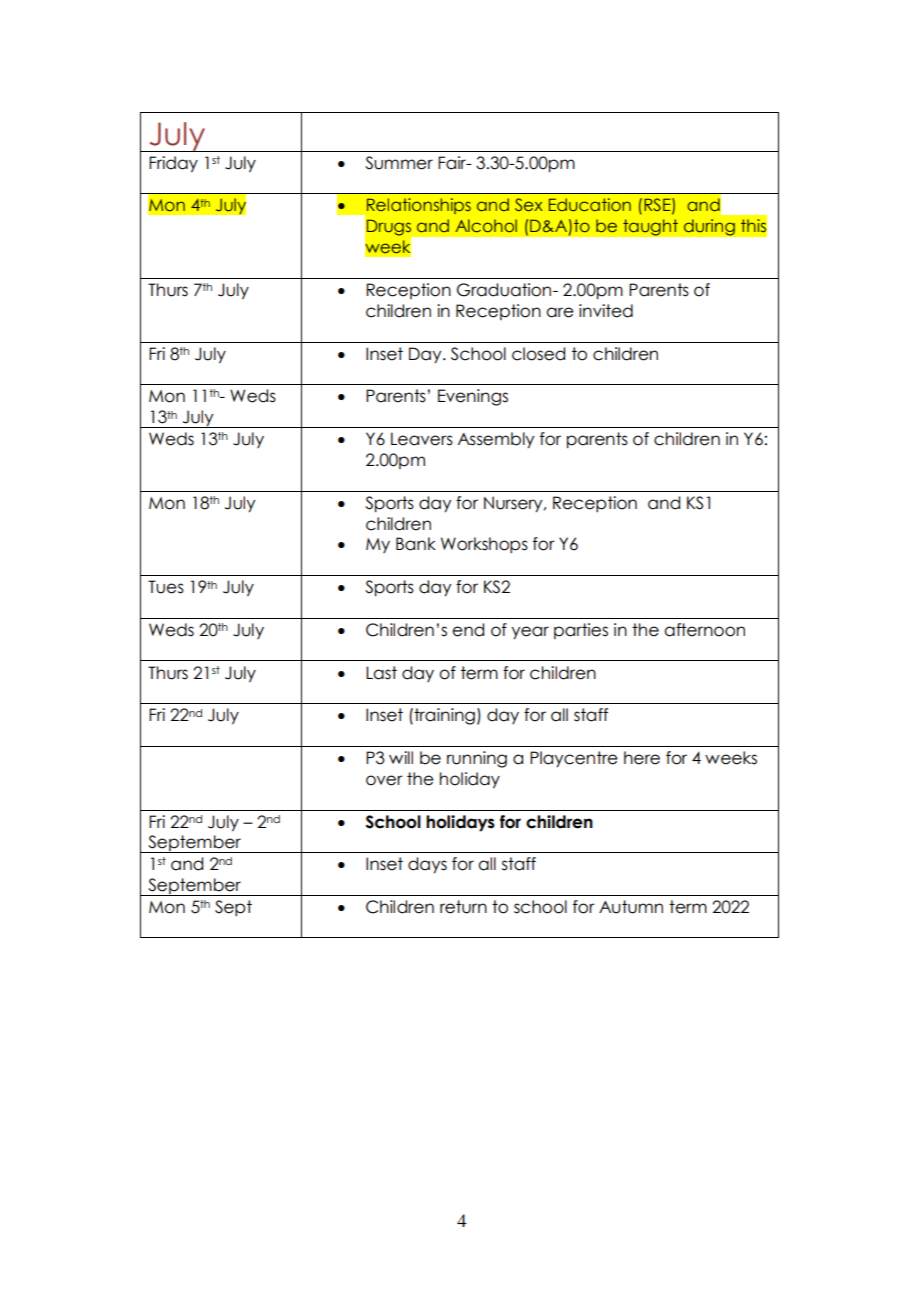 The height and width of the document is (1308, 924). What do you see at coordinates (468, 630) in the document?
I see `end` at bounding box center [468, 630].
